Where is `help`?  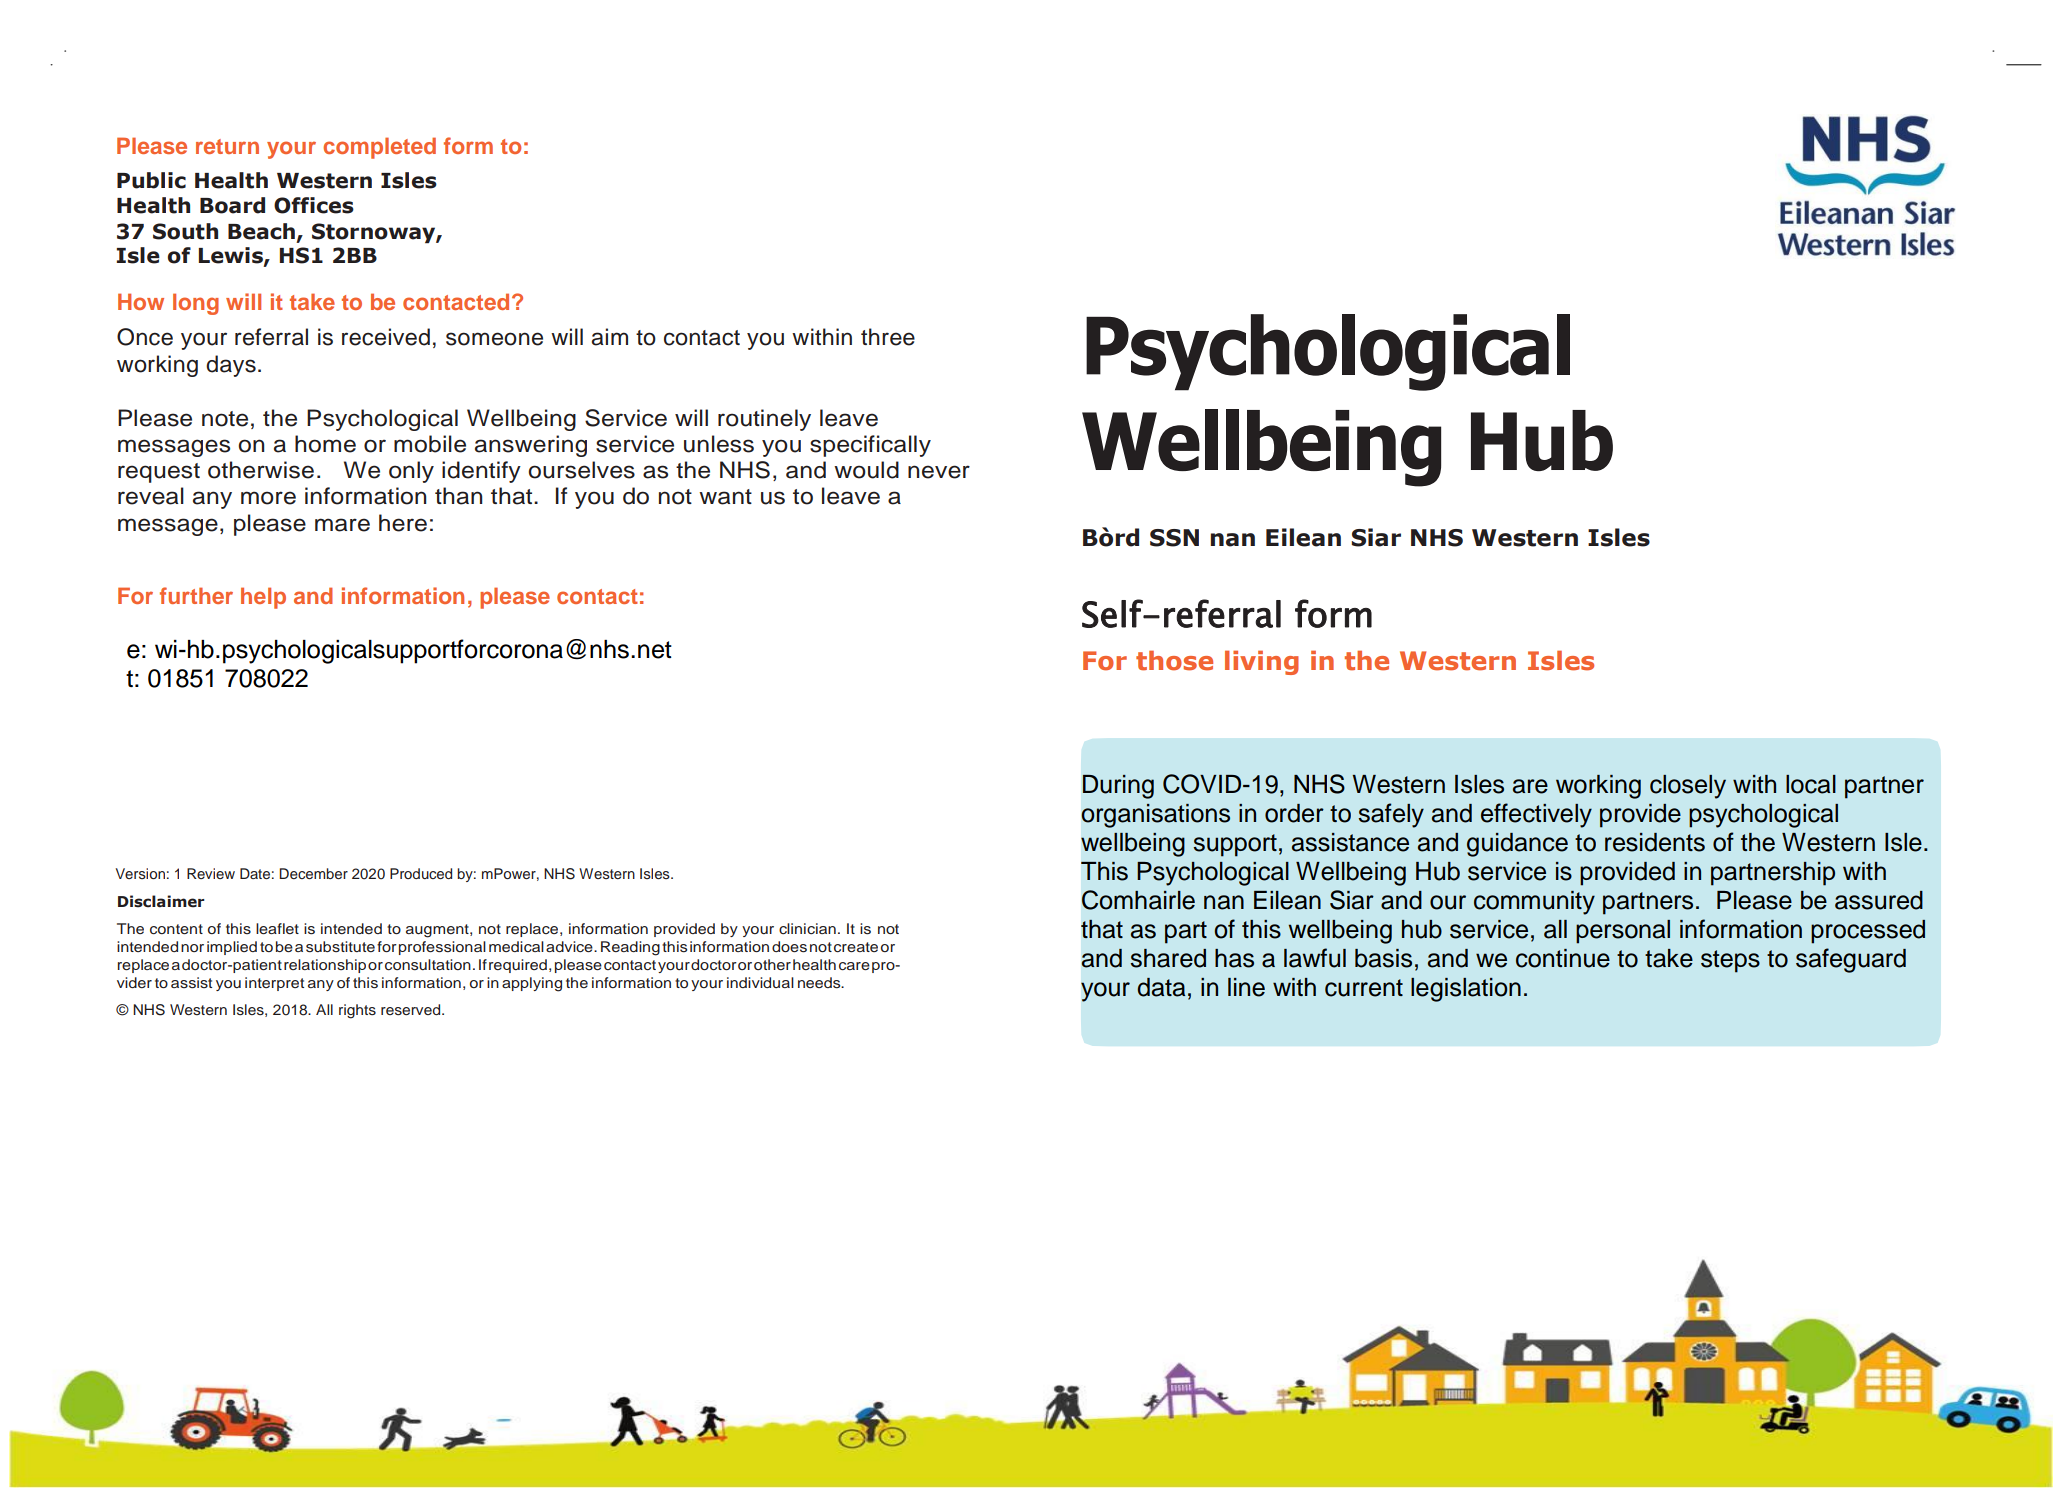 help is located at coordinates (263, 598).
